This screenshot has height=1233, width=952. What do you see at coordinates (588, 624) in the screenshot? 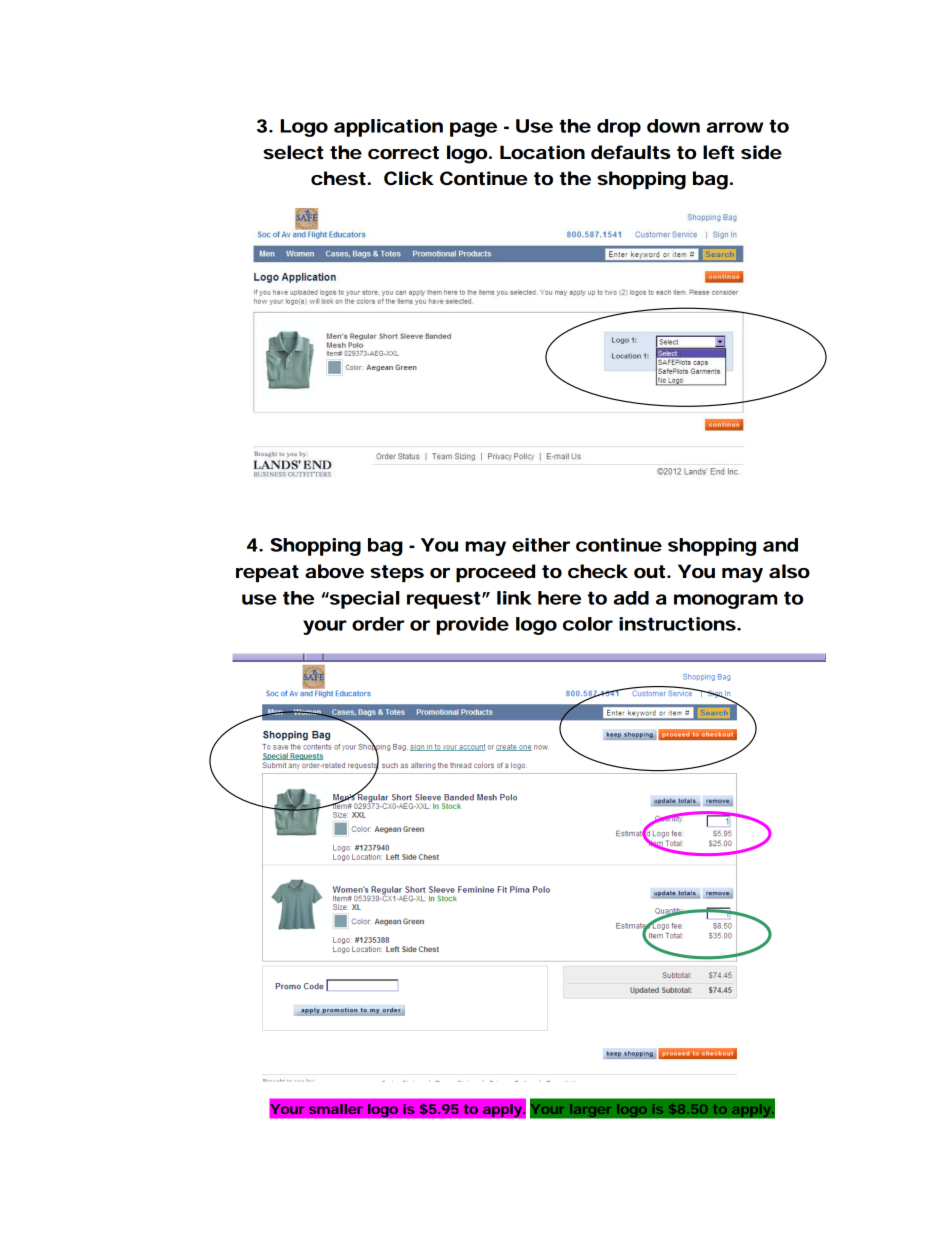
I see `color` at bounding box center [588, 624].
